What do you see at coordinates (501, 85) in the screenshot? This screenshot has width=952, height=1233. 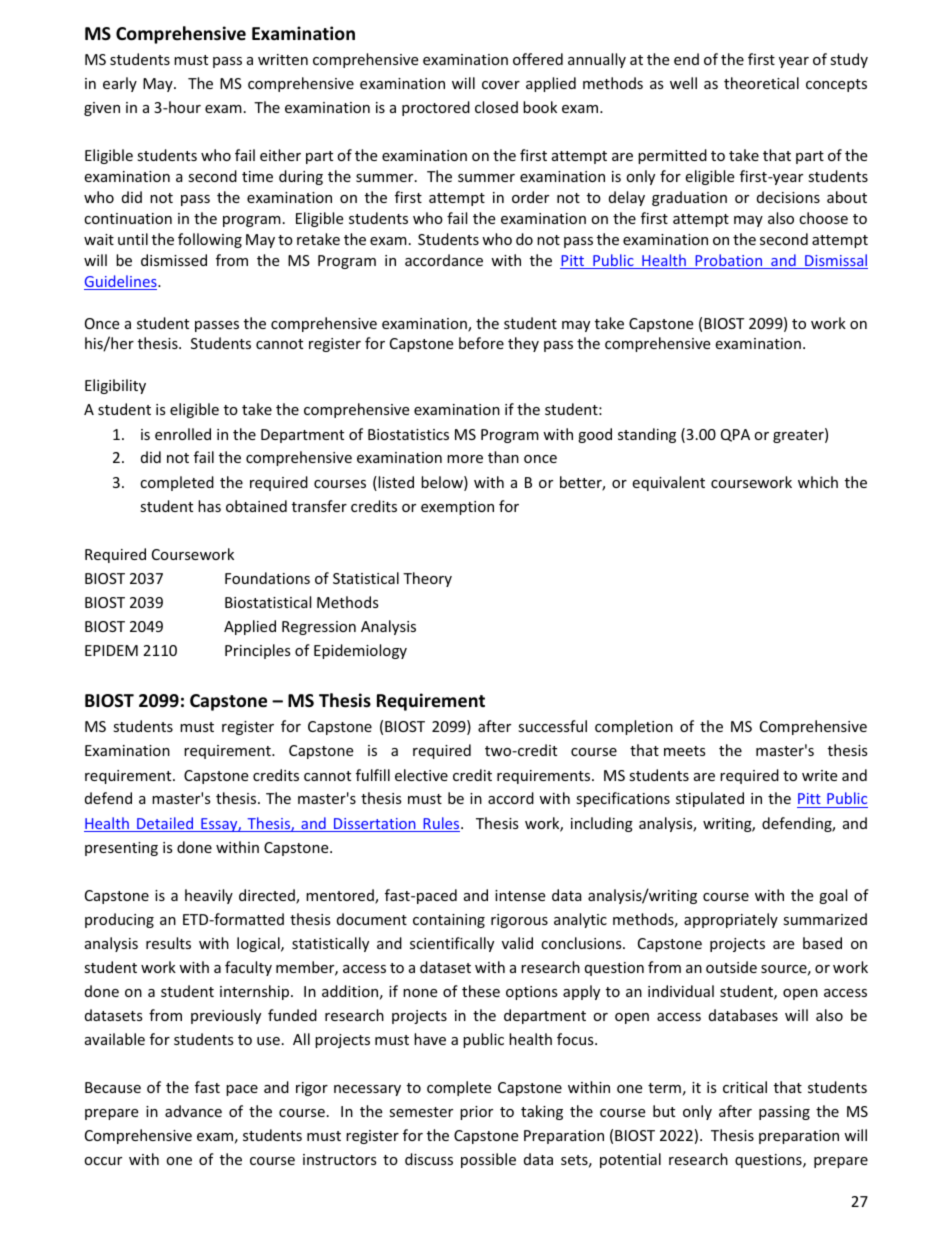 I see `cover` at bounding box center [501, 85].
